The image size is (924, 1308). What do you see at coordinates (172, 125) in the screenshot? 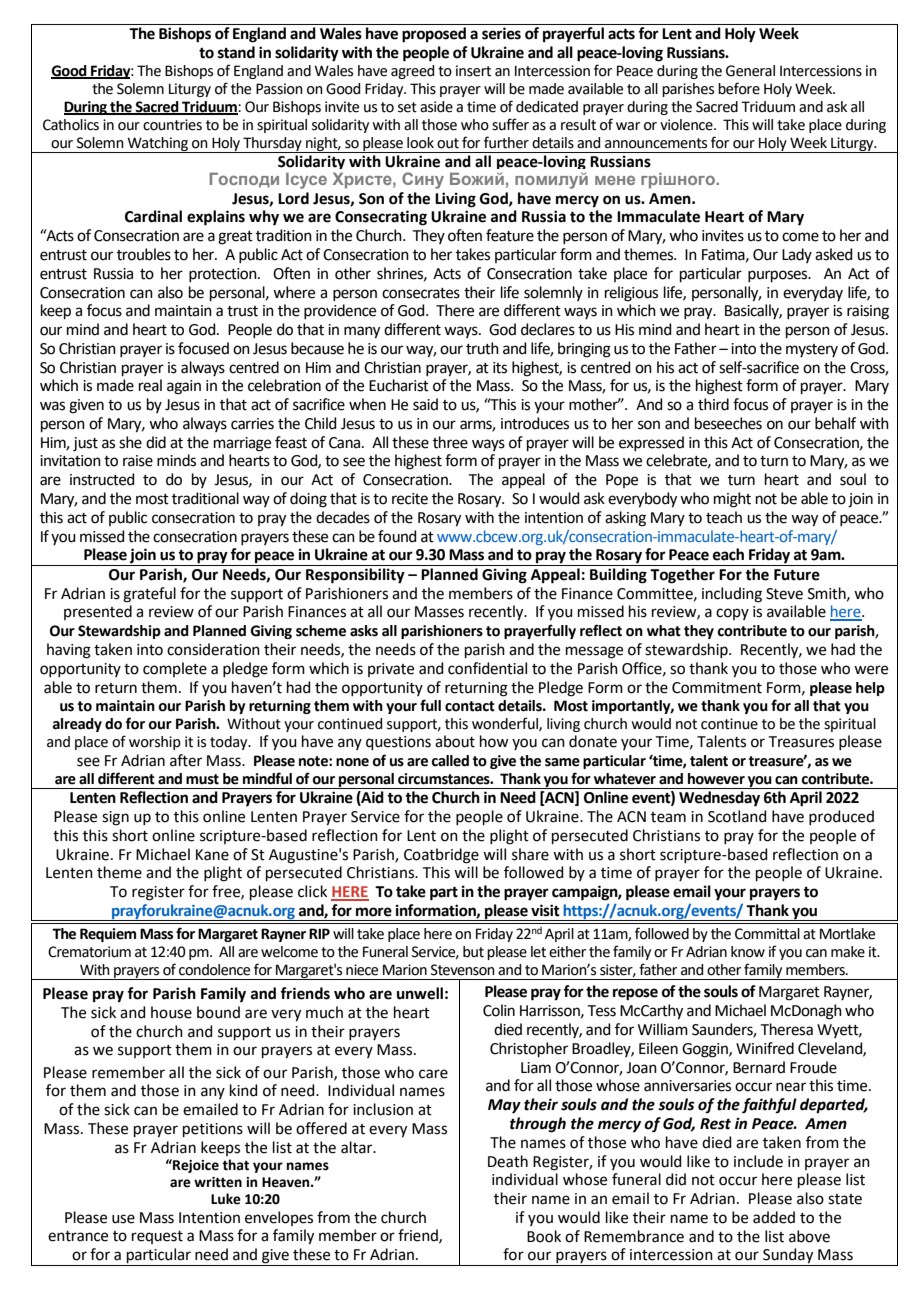
I see `countries` at bounding box center [172, 125].
